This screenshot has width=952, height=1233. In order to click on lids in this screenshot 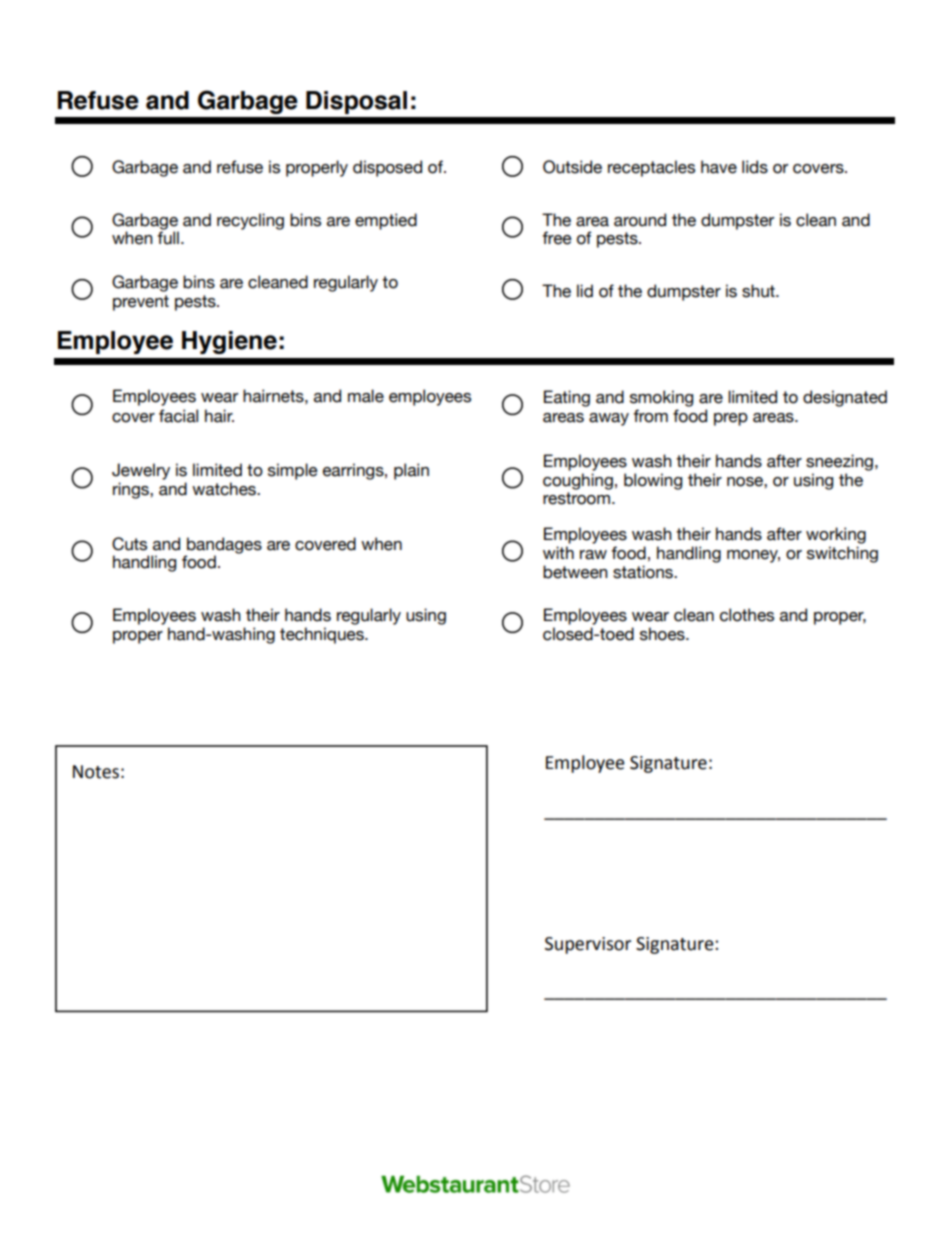, I will do `click(755, 167)`.
